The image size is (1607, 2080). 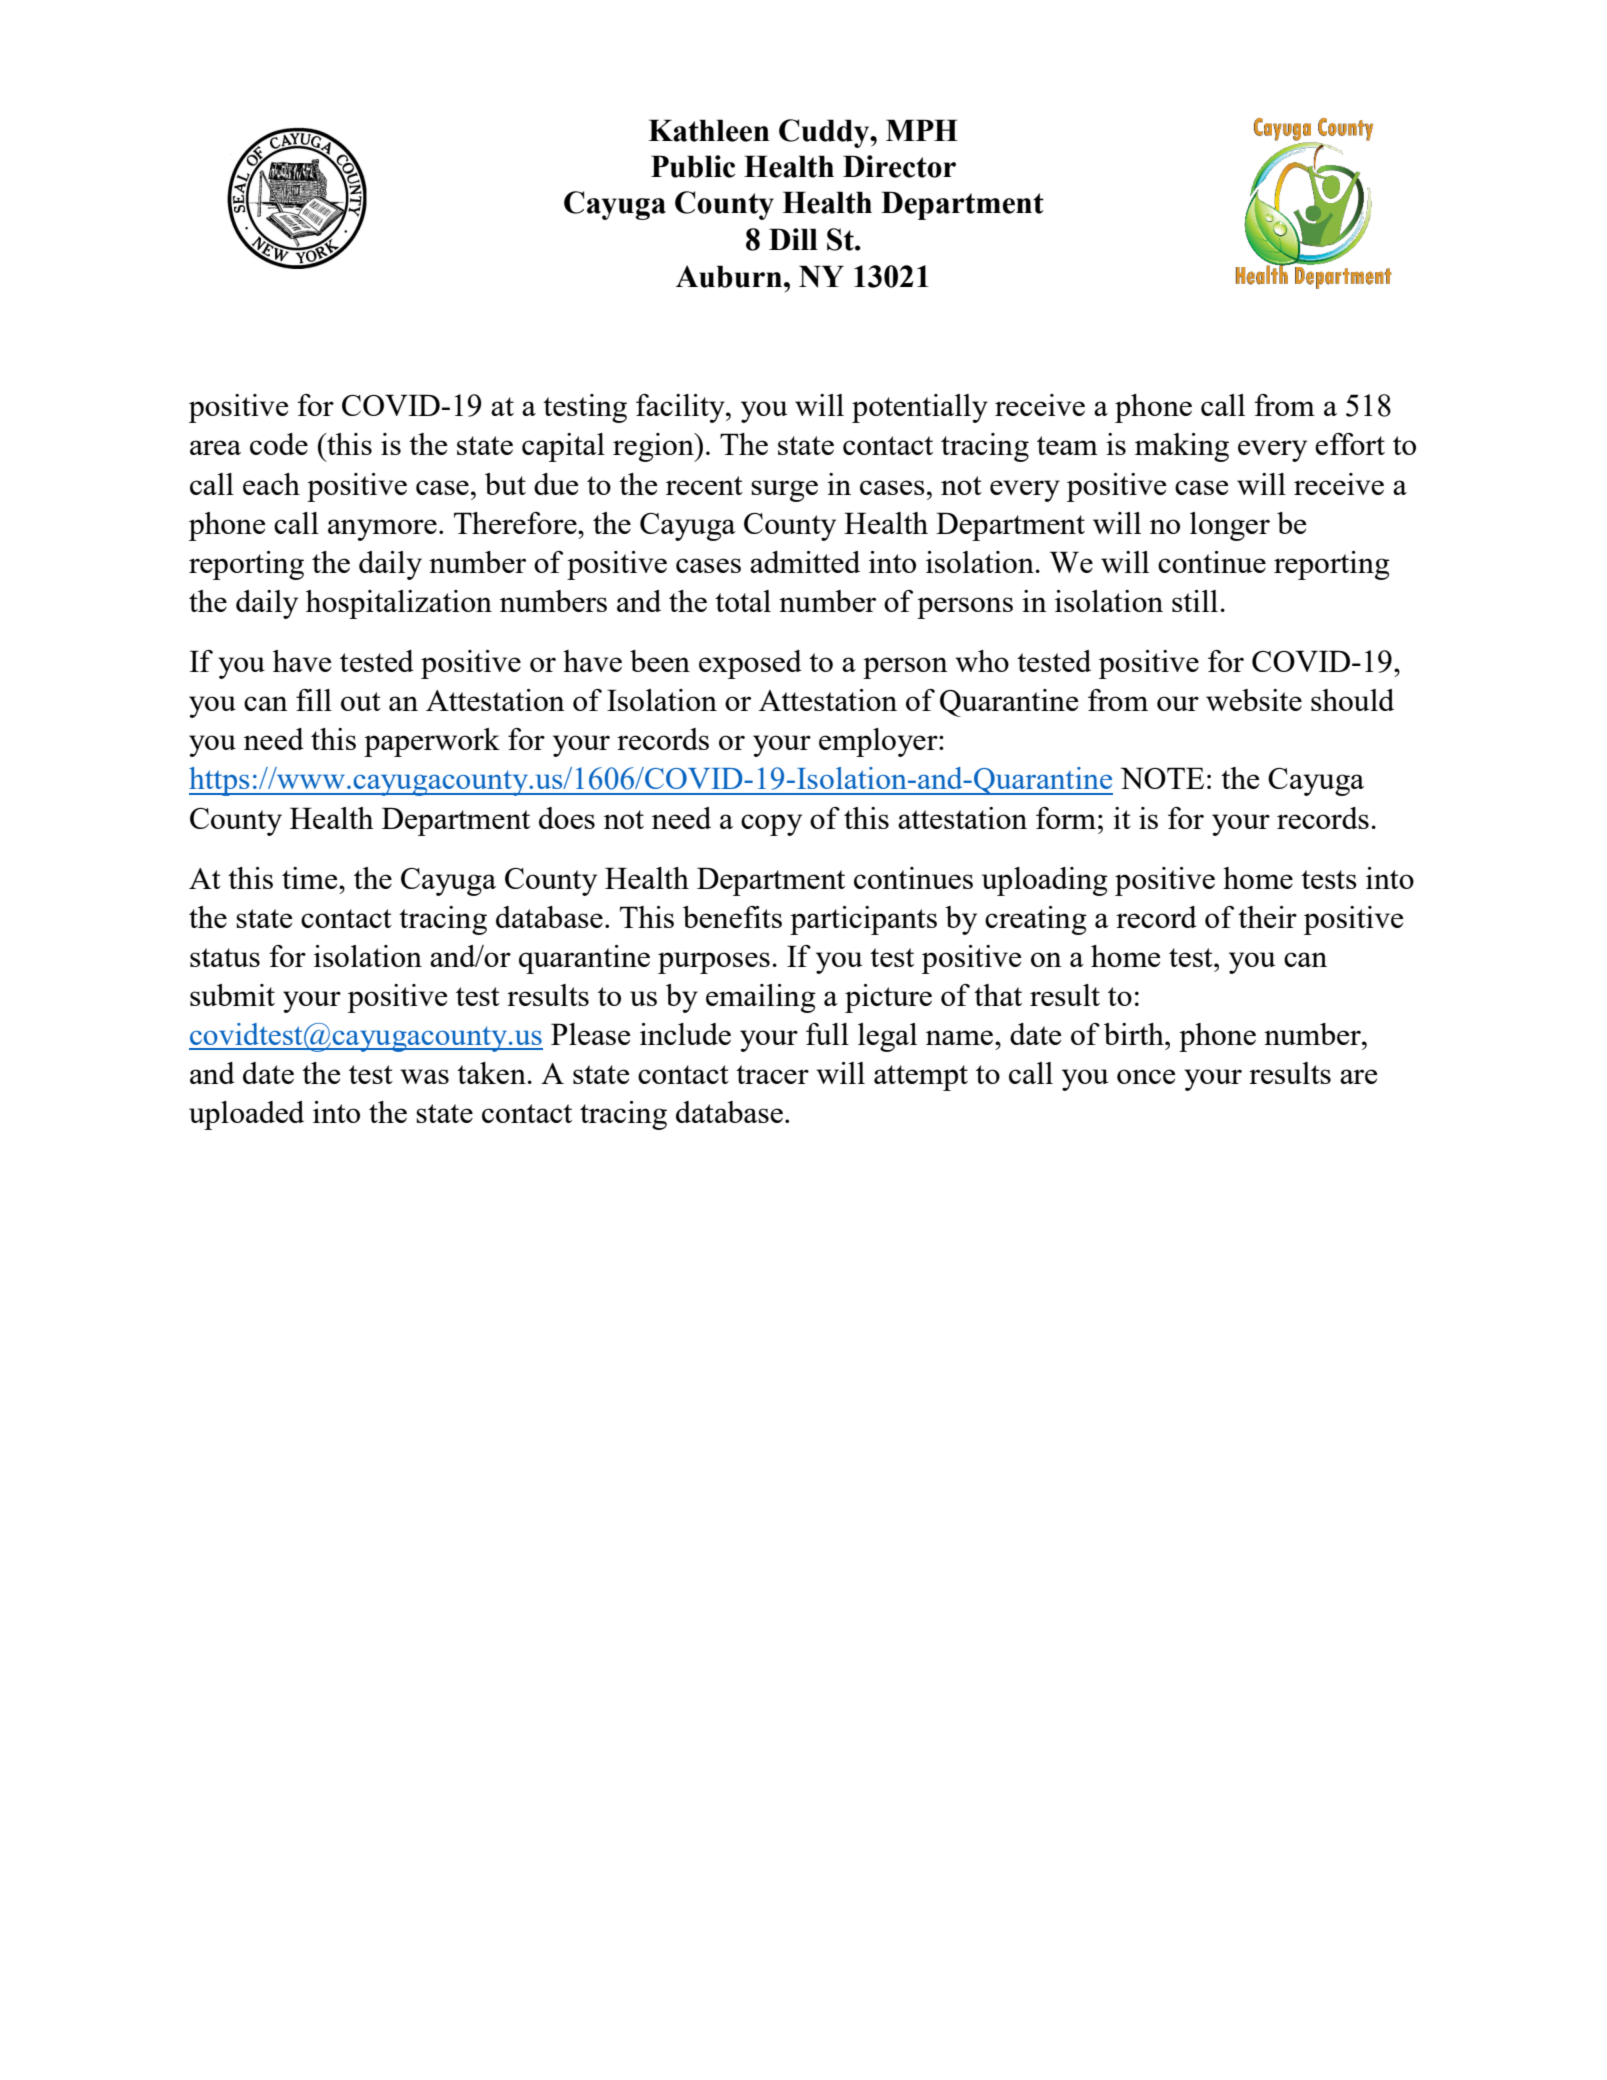 What do you see at coordinates (1254, 700) in the screenshot?
I see `website` at bounding box center [1254, 700].
